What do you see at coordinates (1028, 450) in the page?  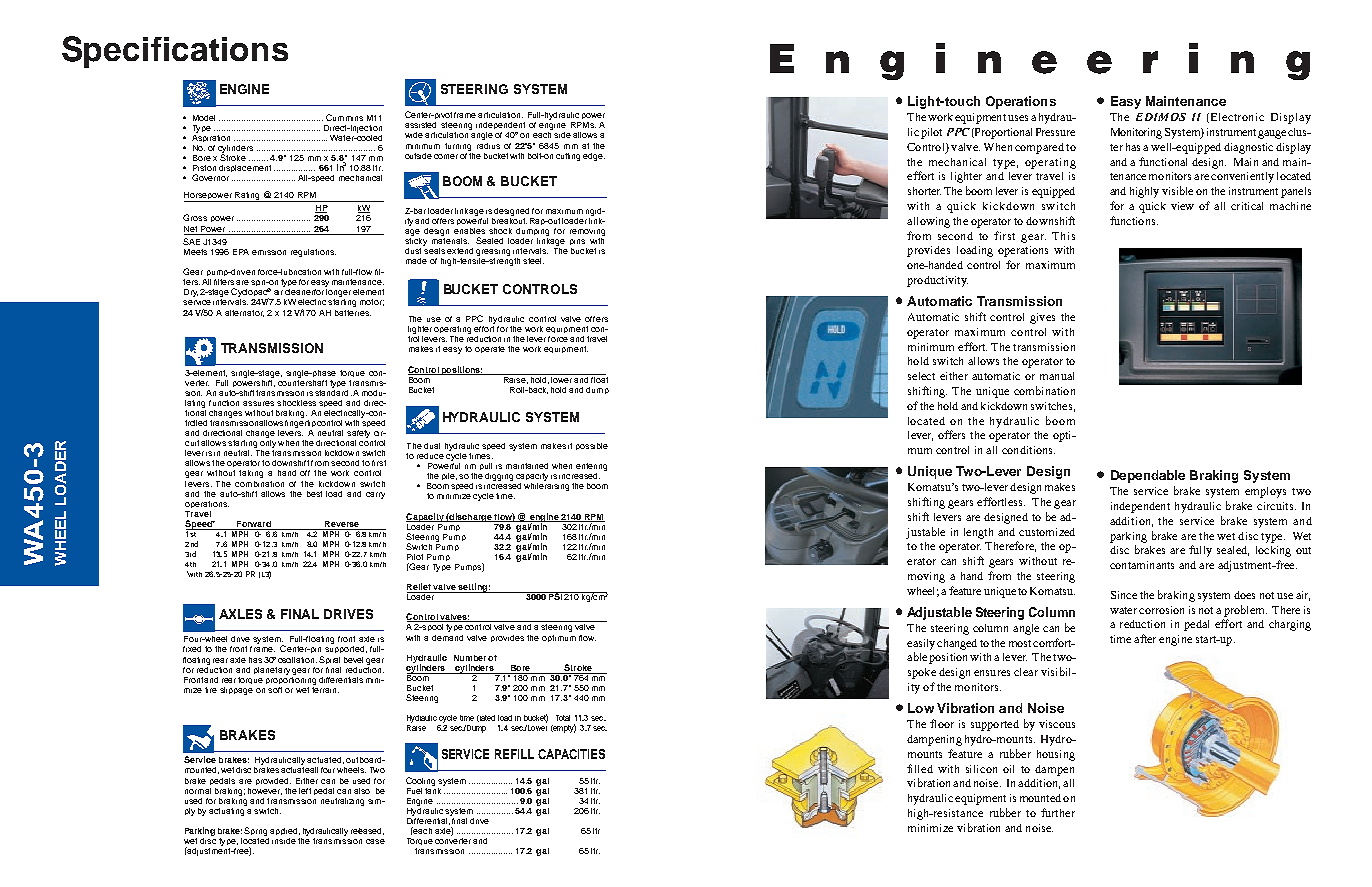 I see `conditions` at bounding box center [1028, 450].
